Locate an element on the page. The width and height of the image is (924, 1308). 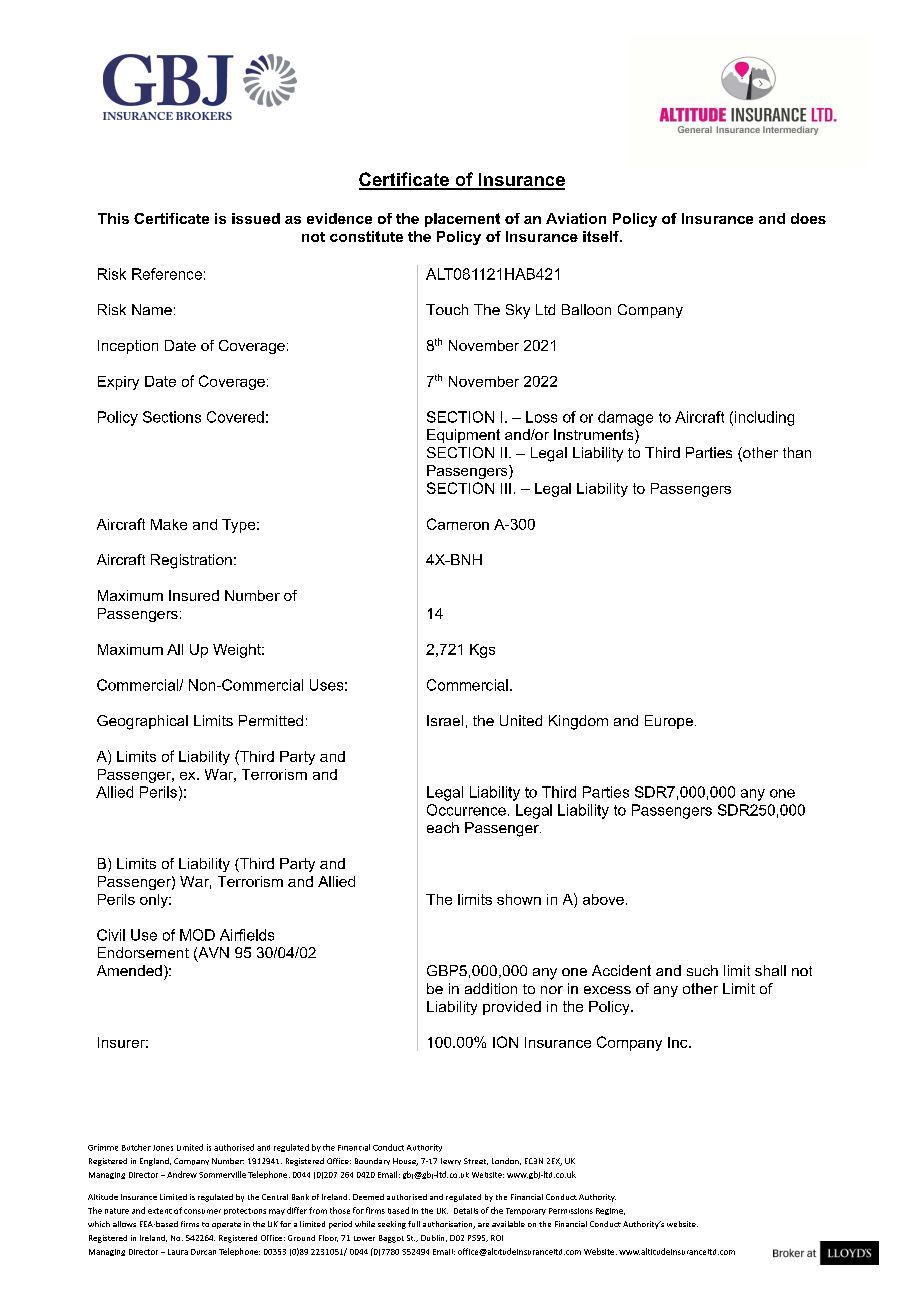
placement is located at coordinates (462, 220).
